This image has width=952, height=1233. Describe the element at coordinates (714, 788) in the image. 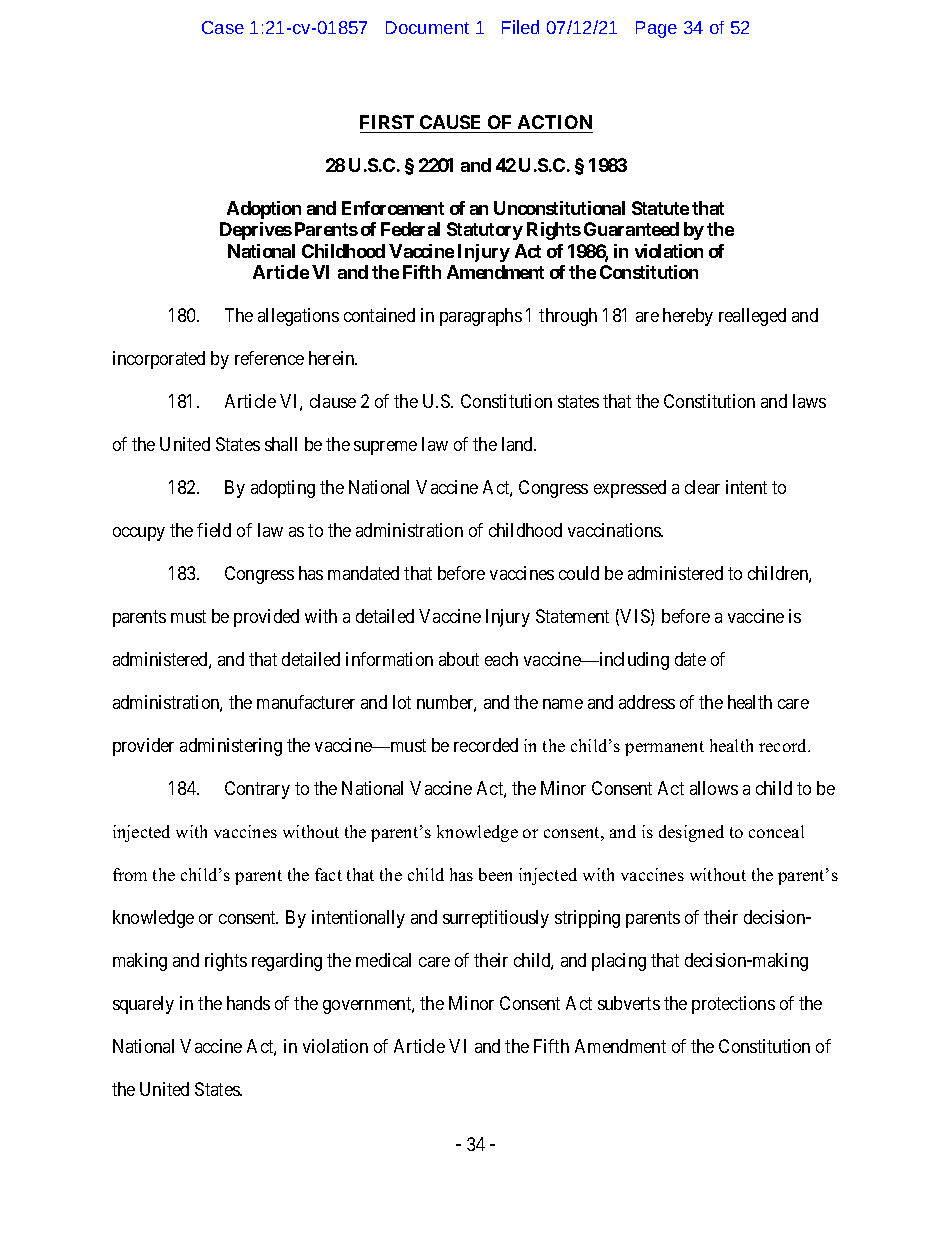

I see `allows` at that location.
